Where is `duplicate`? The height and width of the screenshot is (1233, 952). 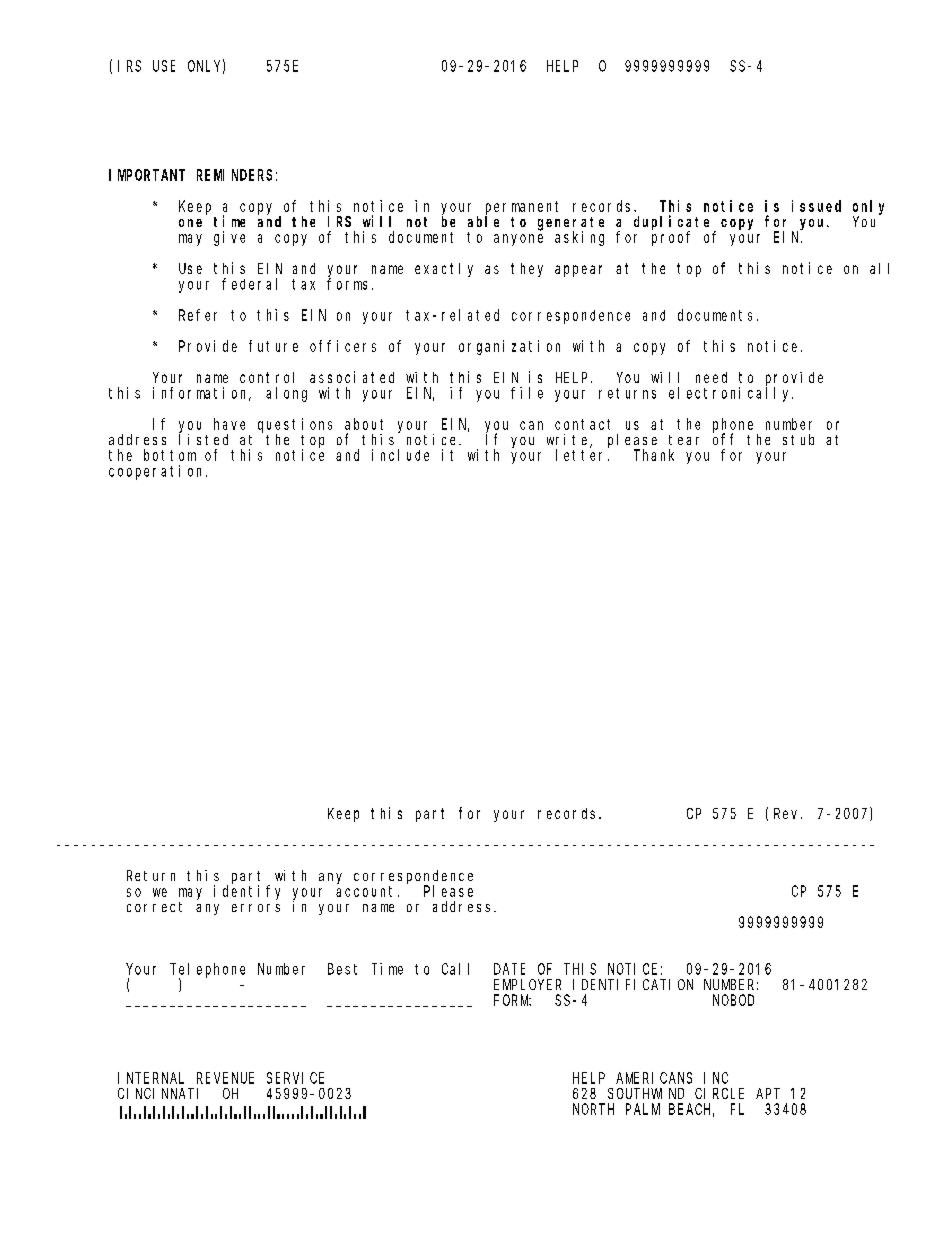 duplicate is located at coordinates (674, 223).
